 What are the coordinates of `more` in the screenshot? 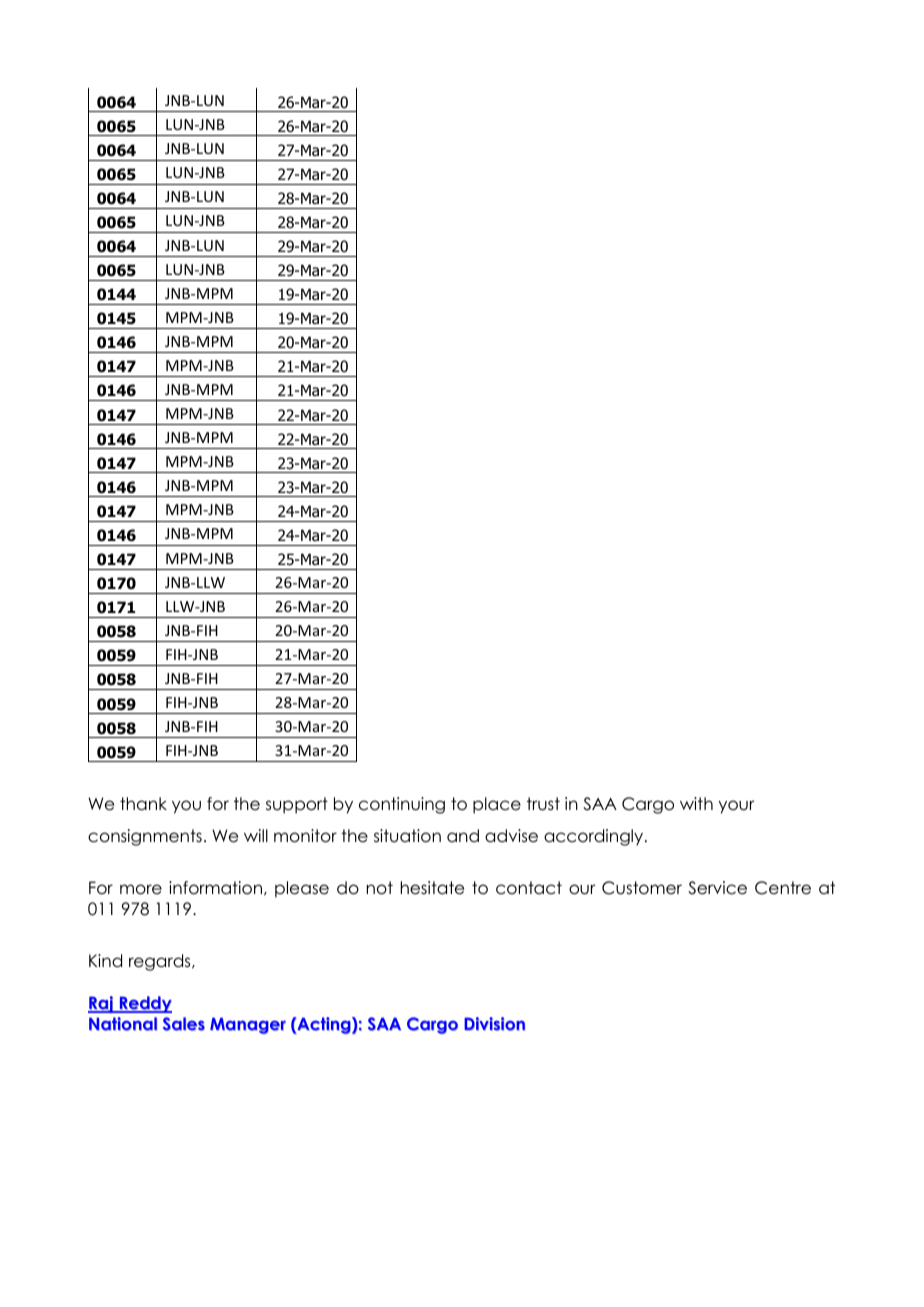 It's located at (141, 889).
